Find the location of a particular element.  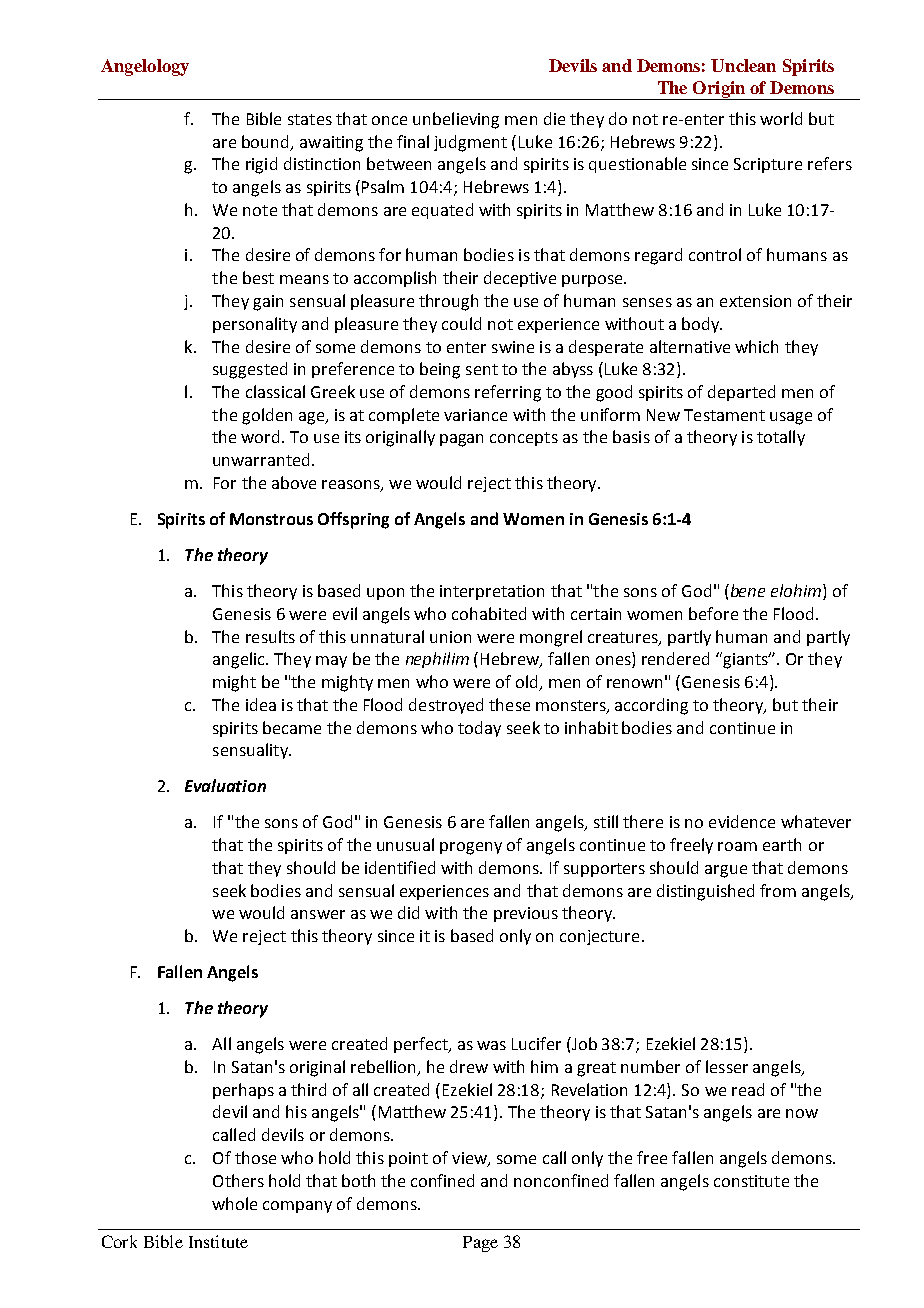

totally is located at coordinates (781, 438).
